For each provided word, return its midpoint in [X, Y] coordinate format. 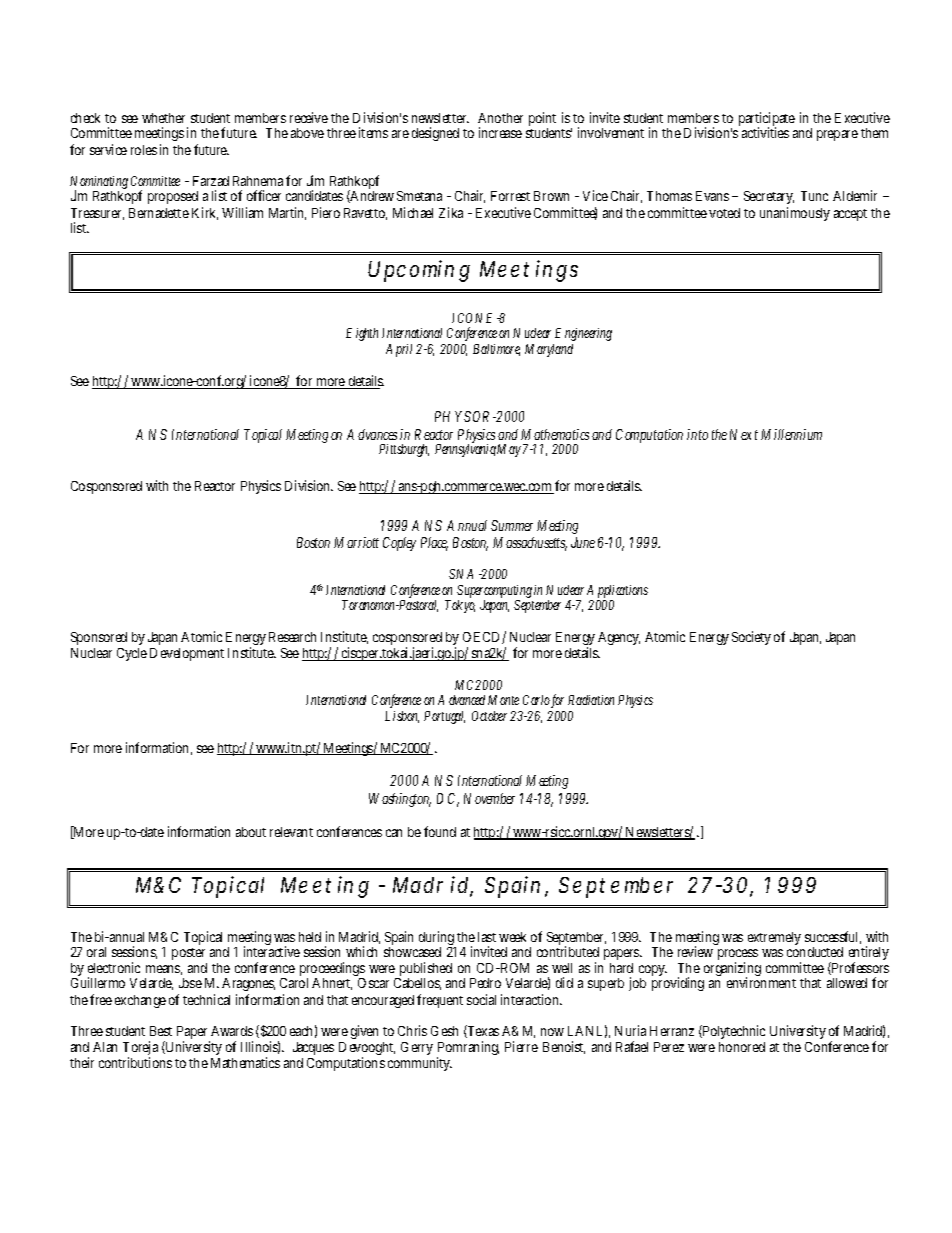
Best [161, 1031]
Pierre [521, 1046]
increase [500, 132]
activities [765, 132]
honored [742, 1047]
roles [144, 150]
